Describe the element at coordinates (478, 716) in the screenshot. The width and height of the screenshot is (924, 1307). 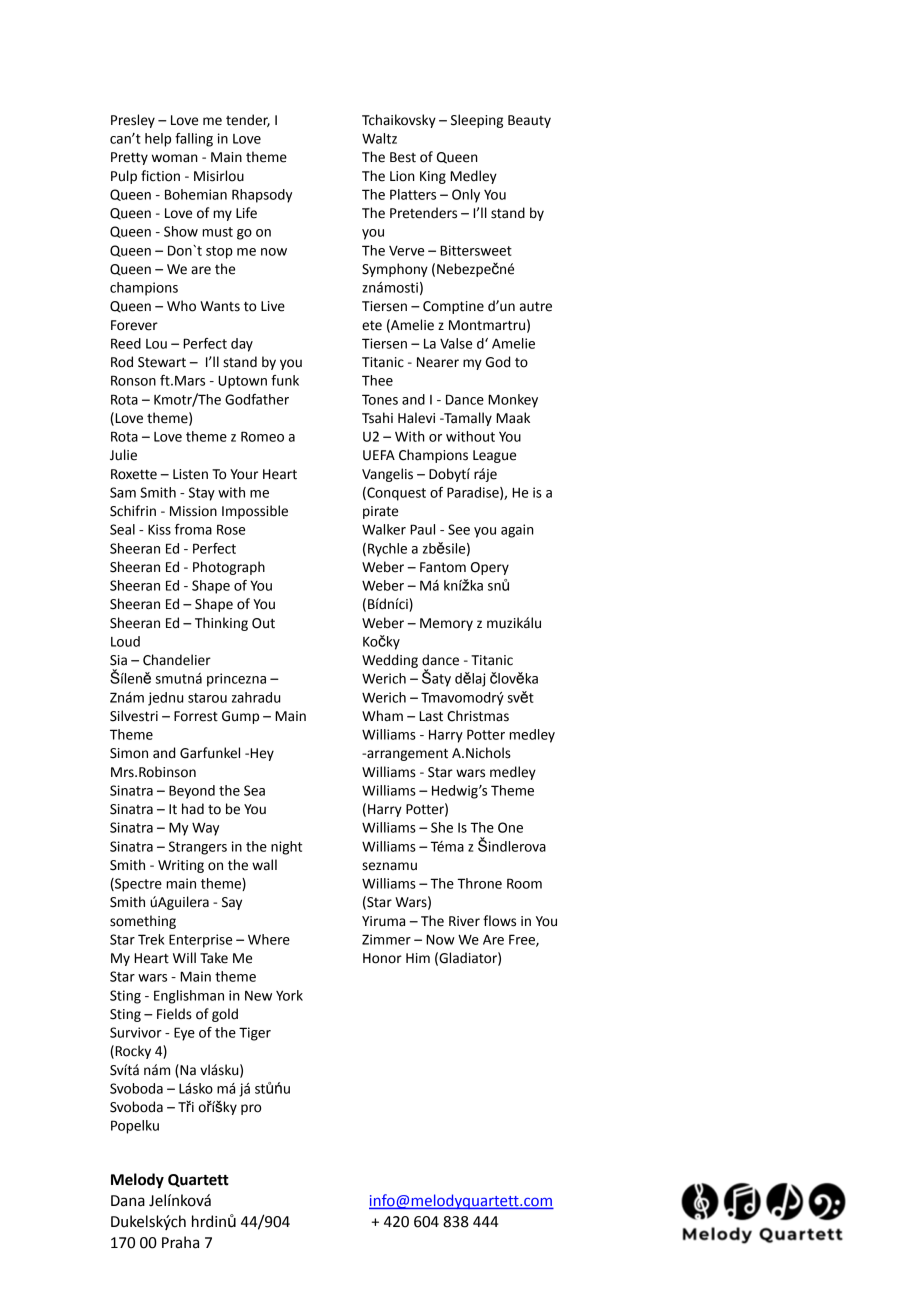
I see `Christmas` at that location.
